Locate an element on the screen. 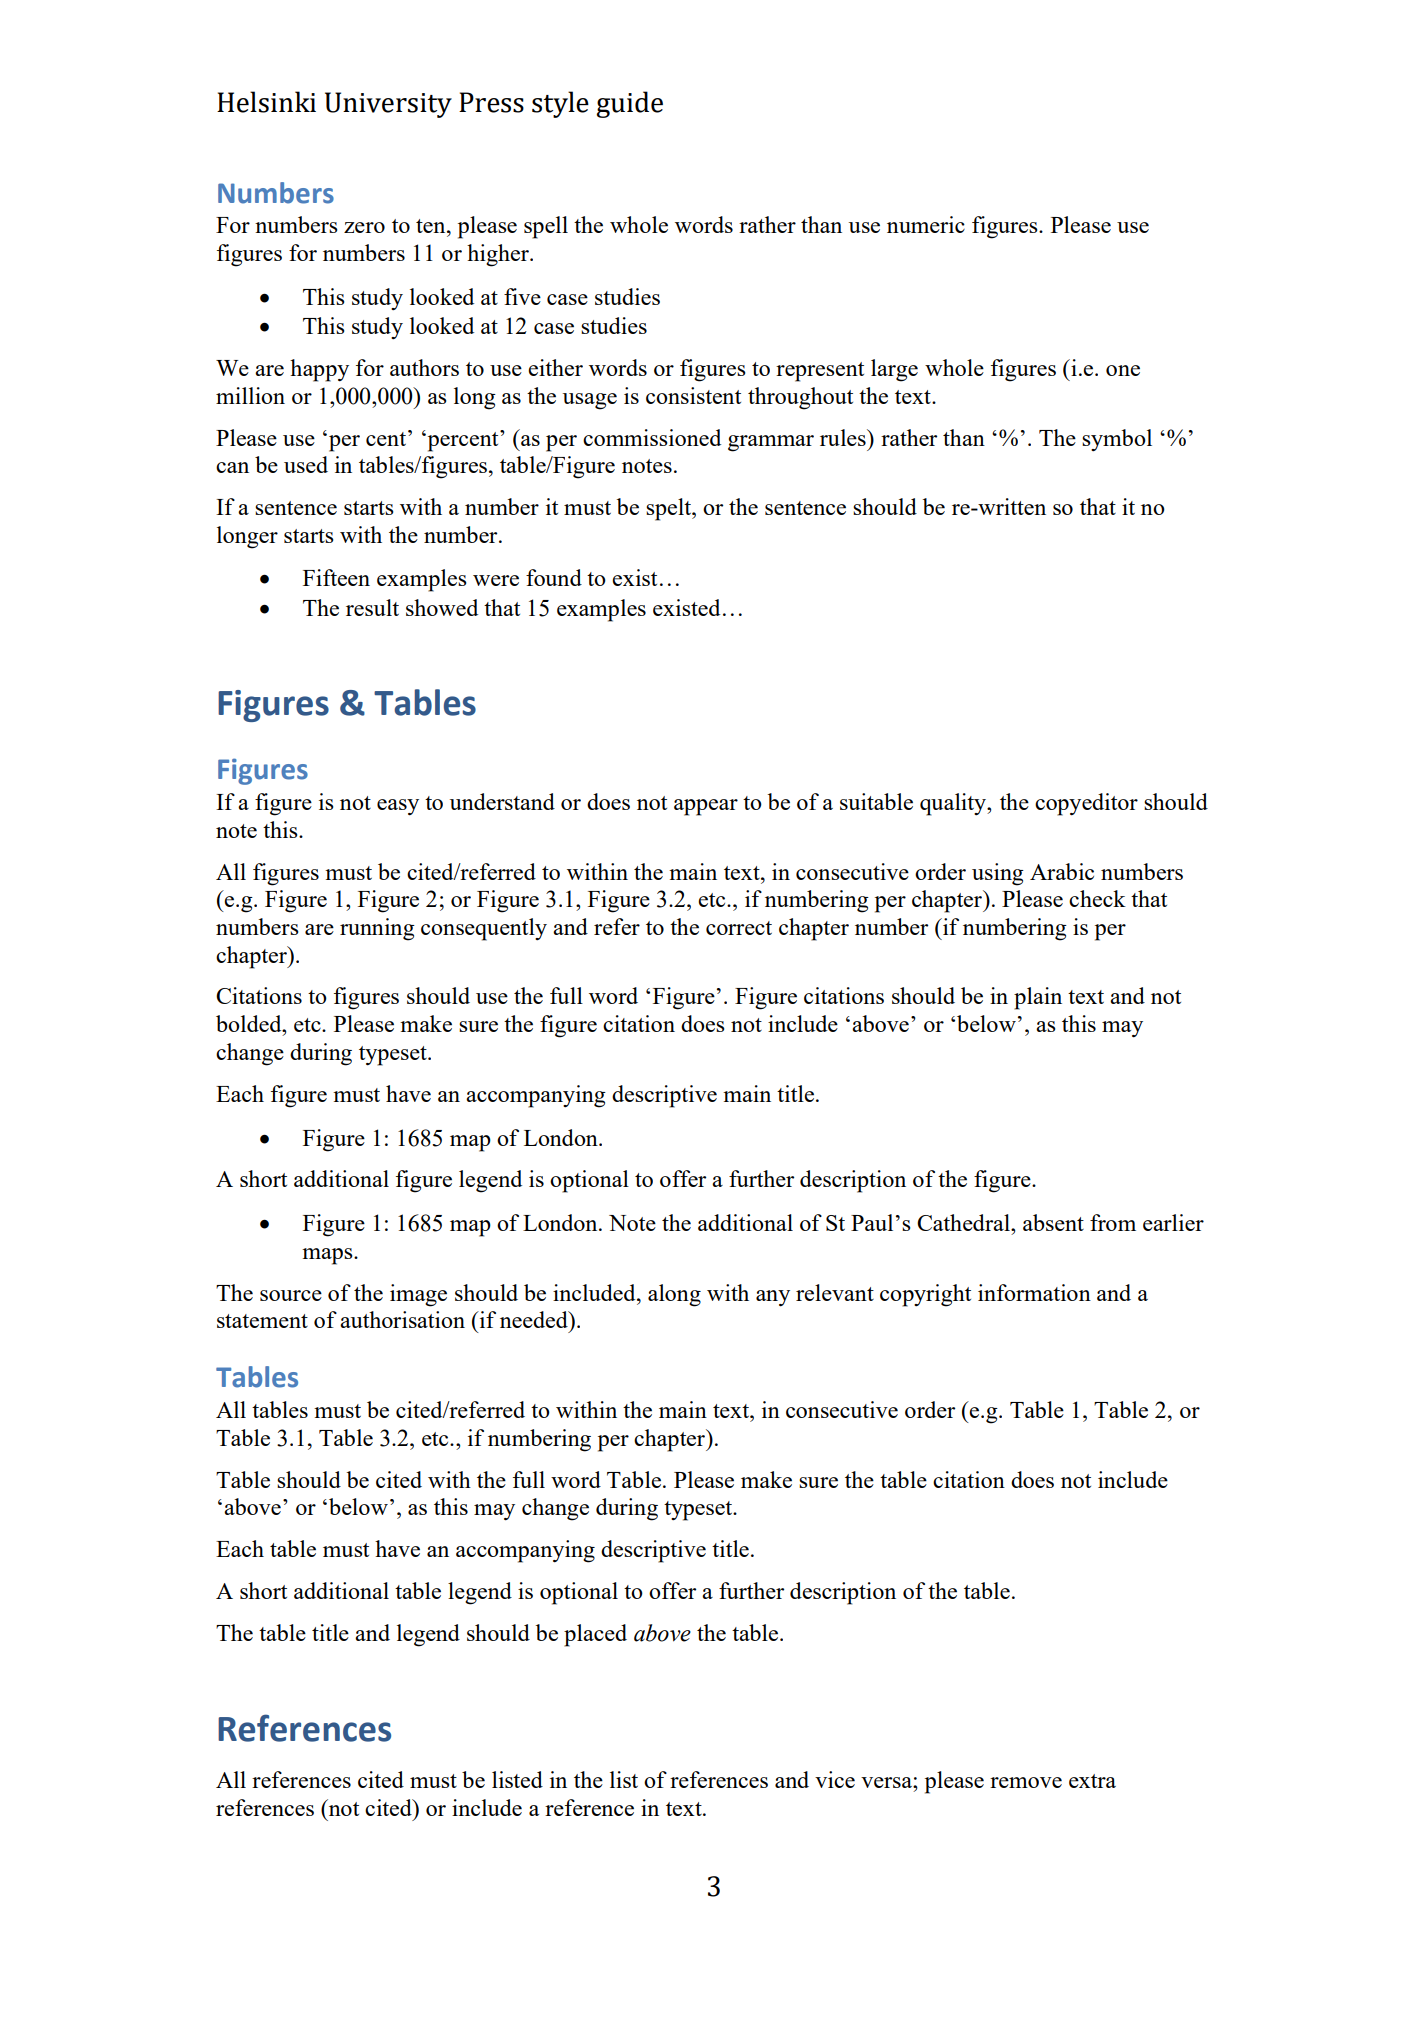 The height and width of the screenshot is (2021, 1428). running is located at coordinates (377, 929).
